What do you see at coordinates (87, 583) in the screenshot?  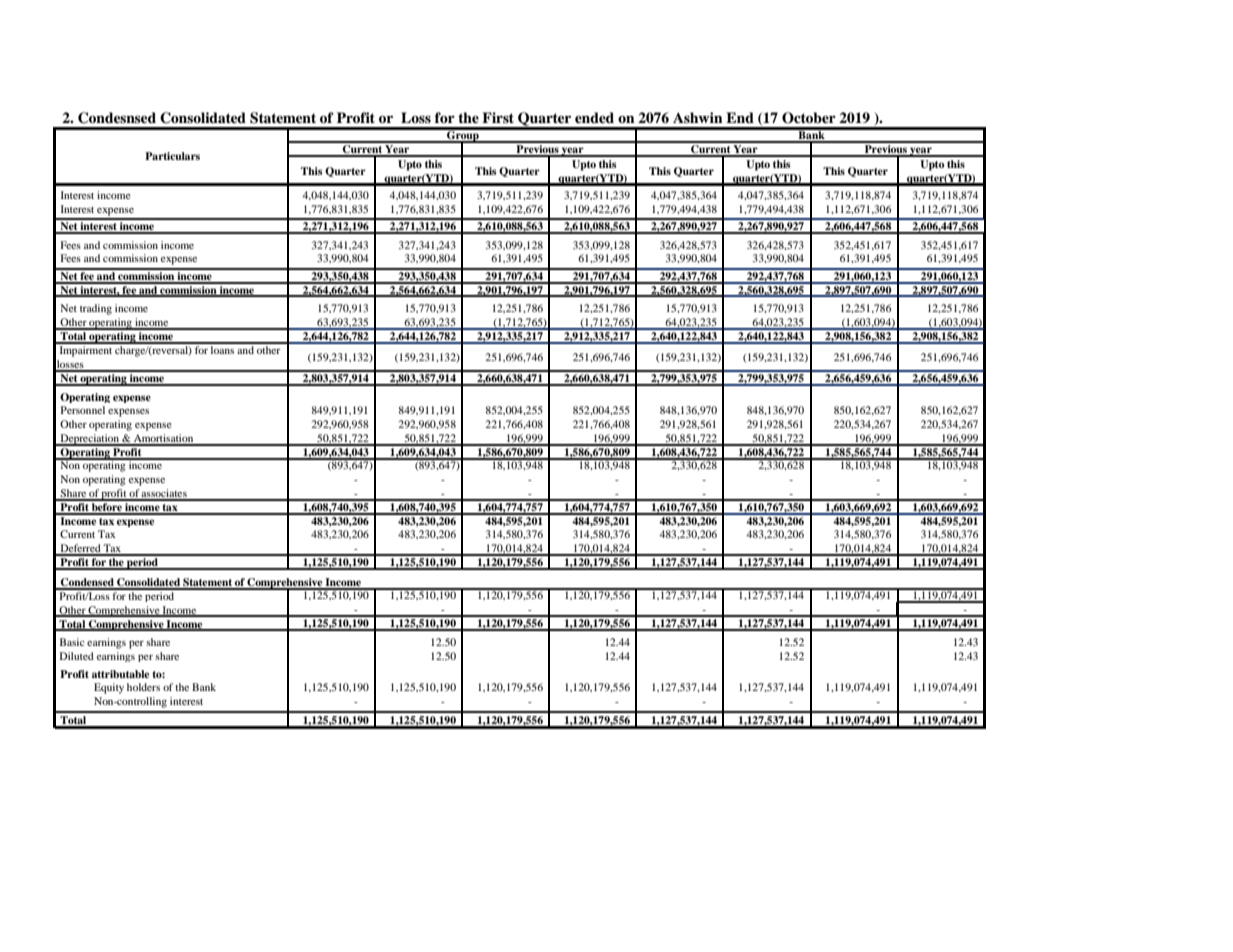 I see `Condensed` at bounding box center [87, 583].
